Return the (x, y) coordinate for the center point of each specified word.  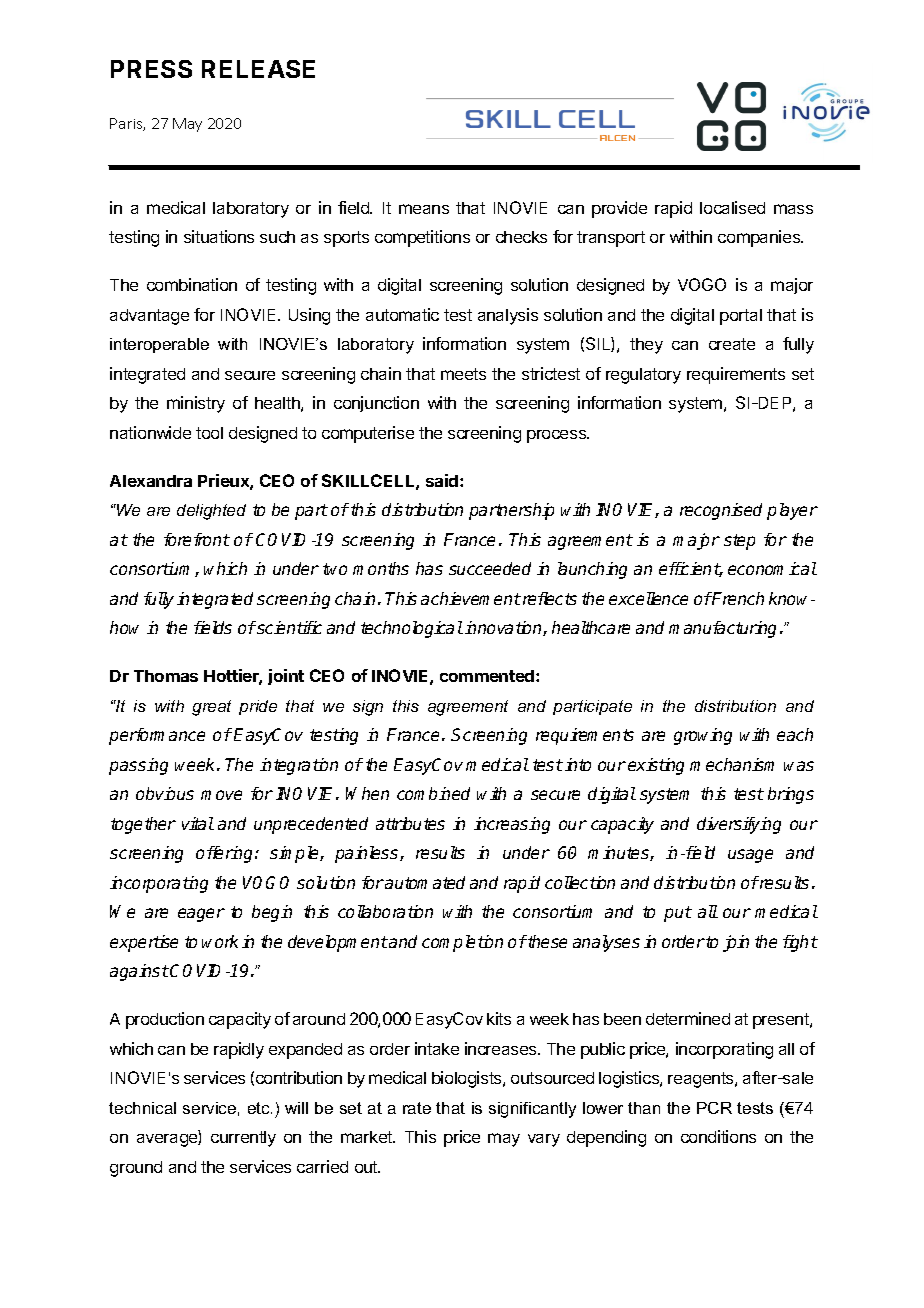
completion (462, 943)
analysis (508, 316)
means (424, 209)
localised (732, 207)
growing (703, 736)
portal (741, 317)
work (220, 941)
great (211, 708)
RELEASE (258, 69)
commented (487, 676)
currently (243, 1139)
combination (192, 284)
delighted (211, 512)
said (443, 480)
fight (800, 943)
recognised (721, 511)
